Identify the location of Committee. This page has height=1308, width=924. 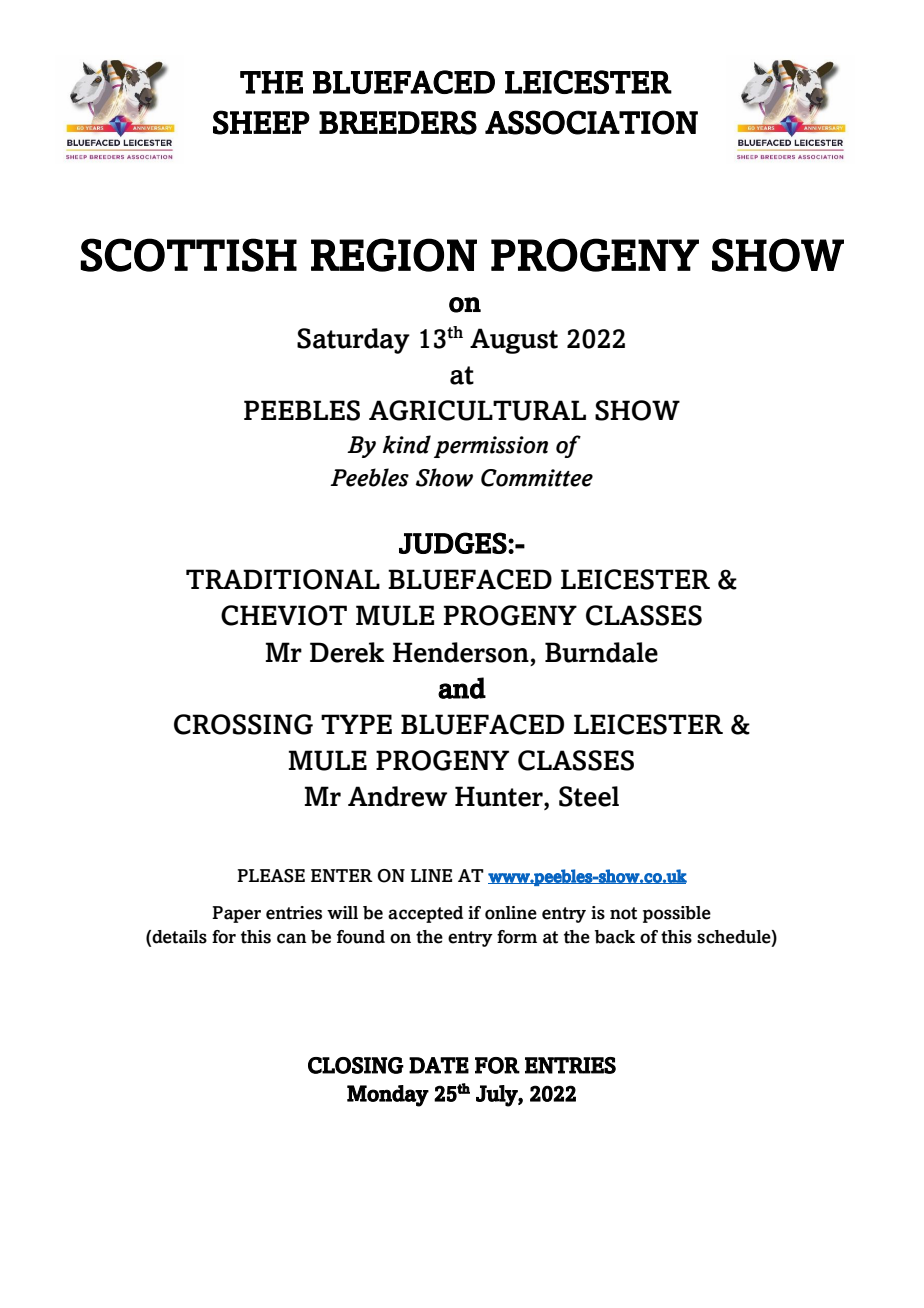
(537, 478).
